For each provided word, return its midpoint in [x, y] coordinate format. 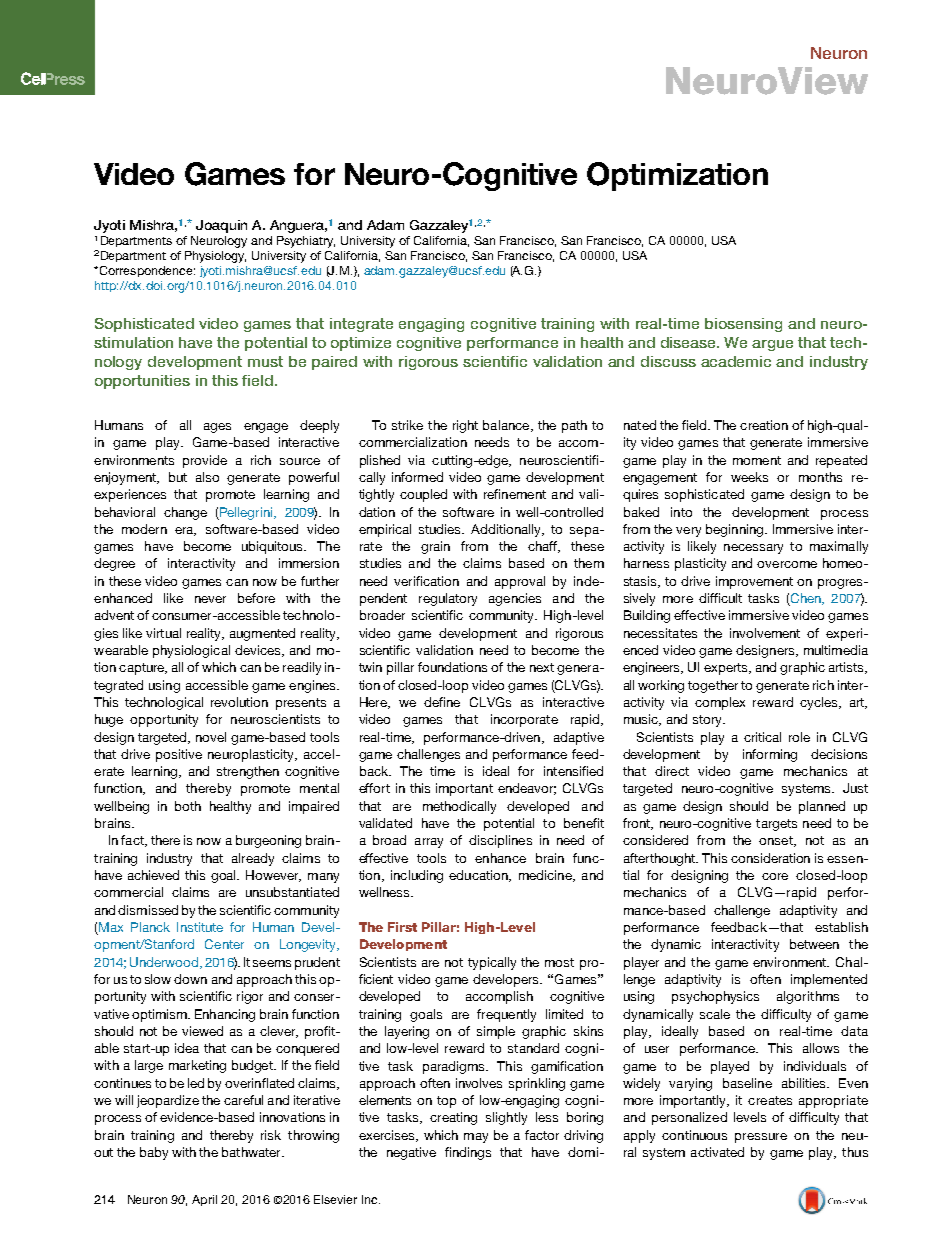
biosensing [743, 325]
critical [762, 737]
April [204, 1200]
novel [211, 737]
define [442, 702]
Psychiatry [306, 242]
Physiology [215, 257]
